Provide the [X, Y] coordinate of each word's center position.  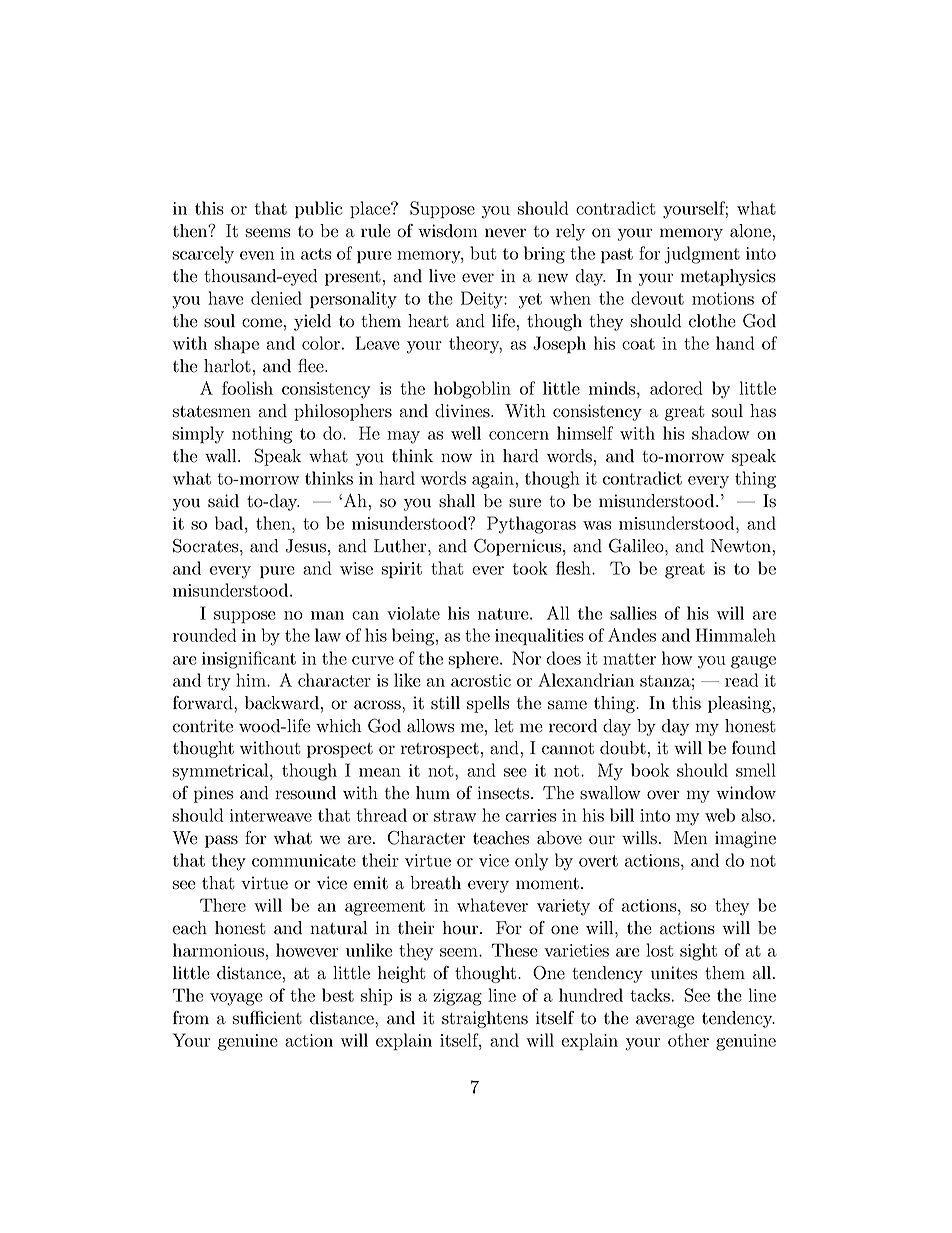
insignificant [249, 660]
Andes [632, 635]
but [483, 253]
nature [504, 614]
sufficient [267, 1018]
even [257, 255]
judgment [702, 255]
